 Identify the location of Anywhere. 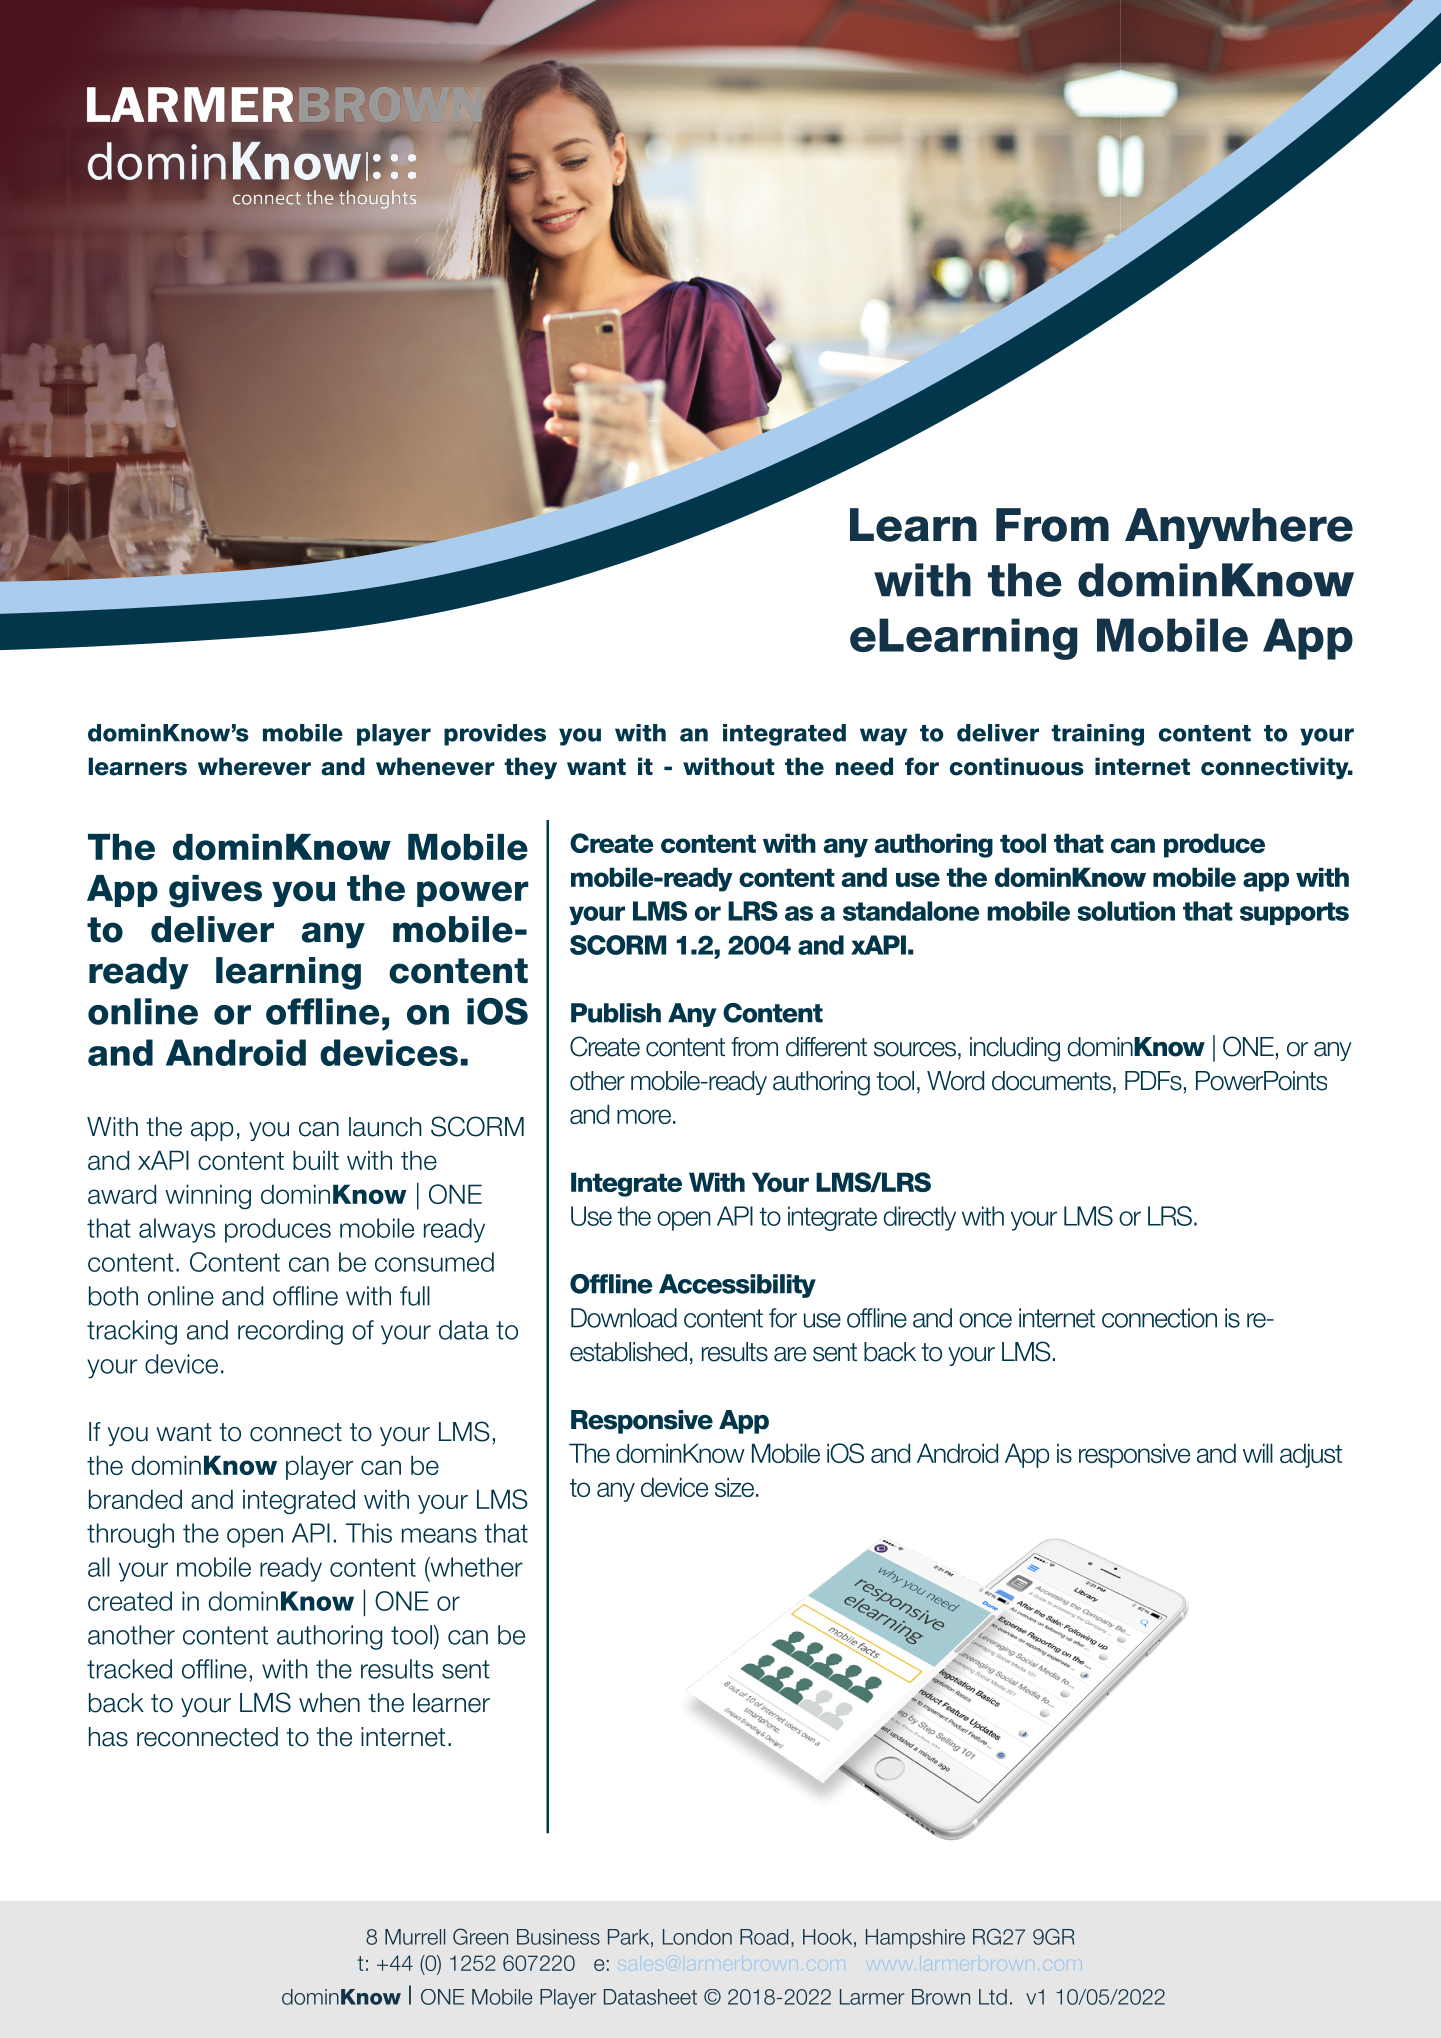
(1239, 528).
